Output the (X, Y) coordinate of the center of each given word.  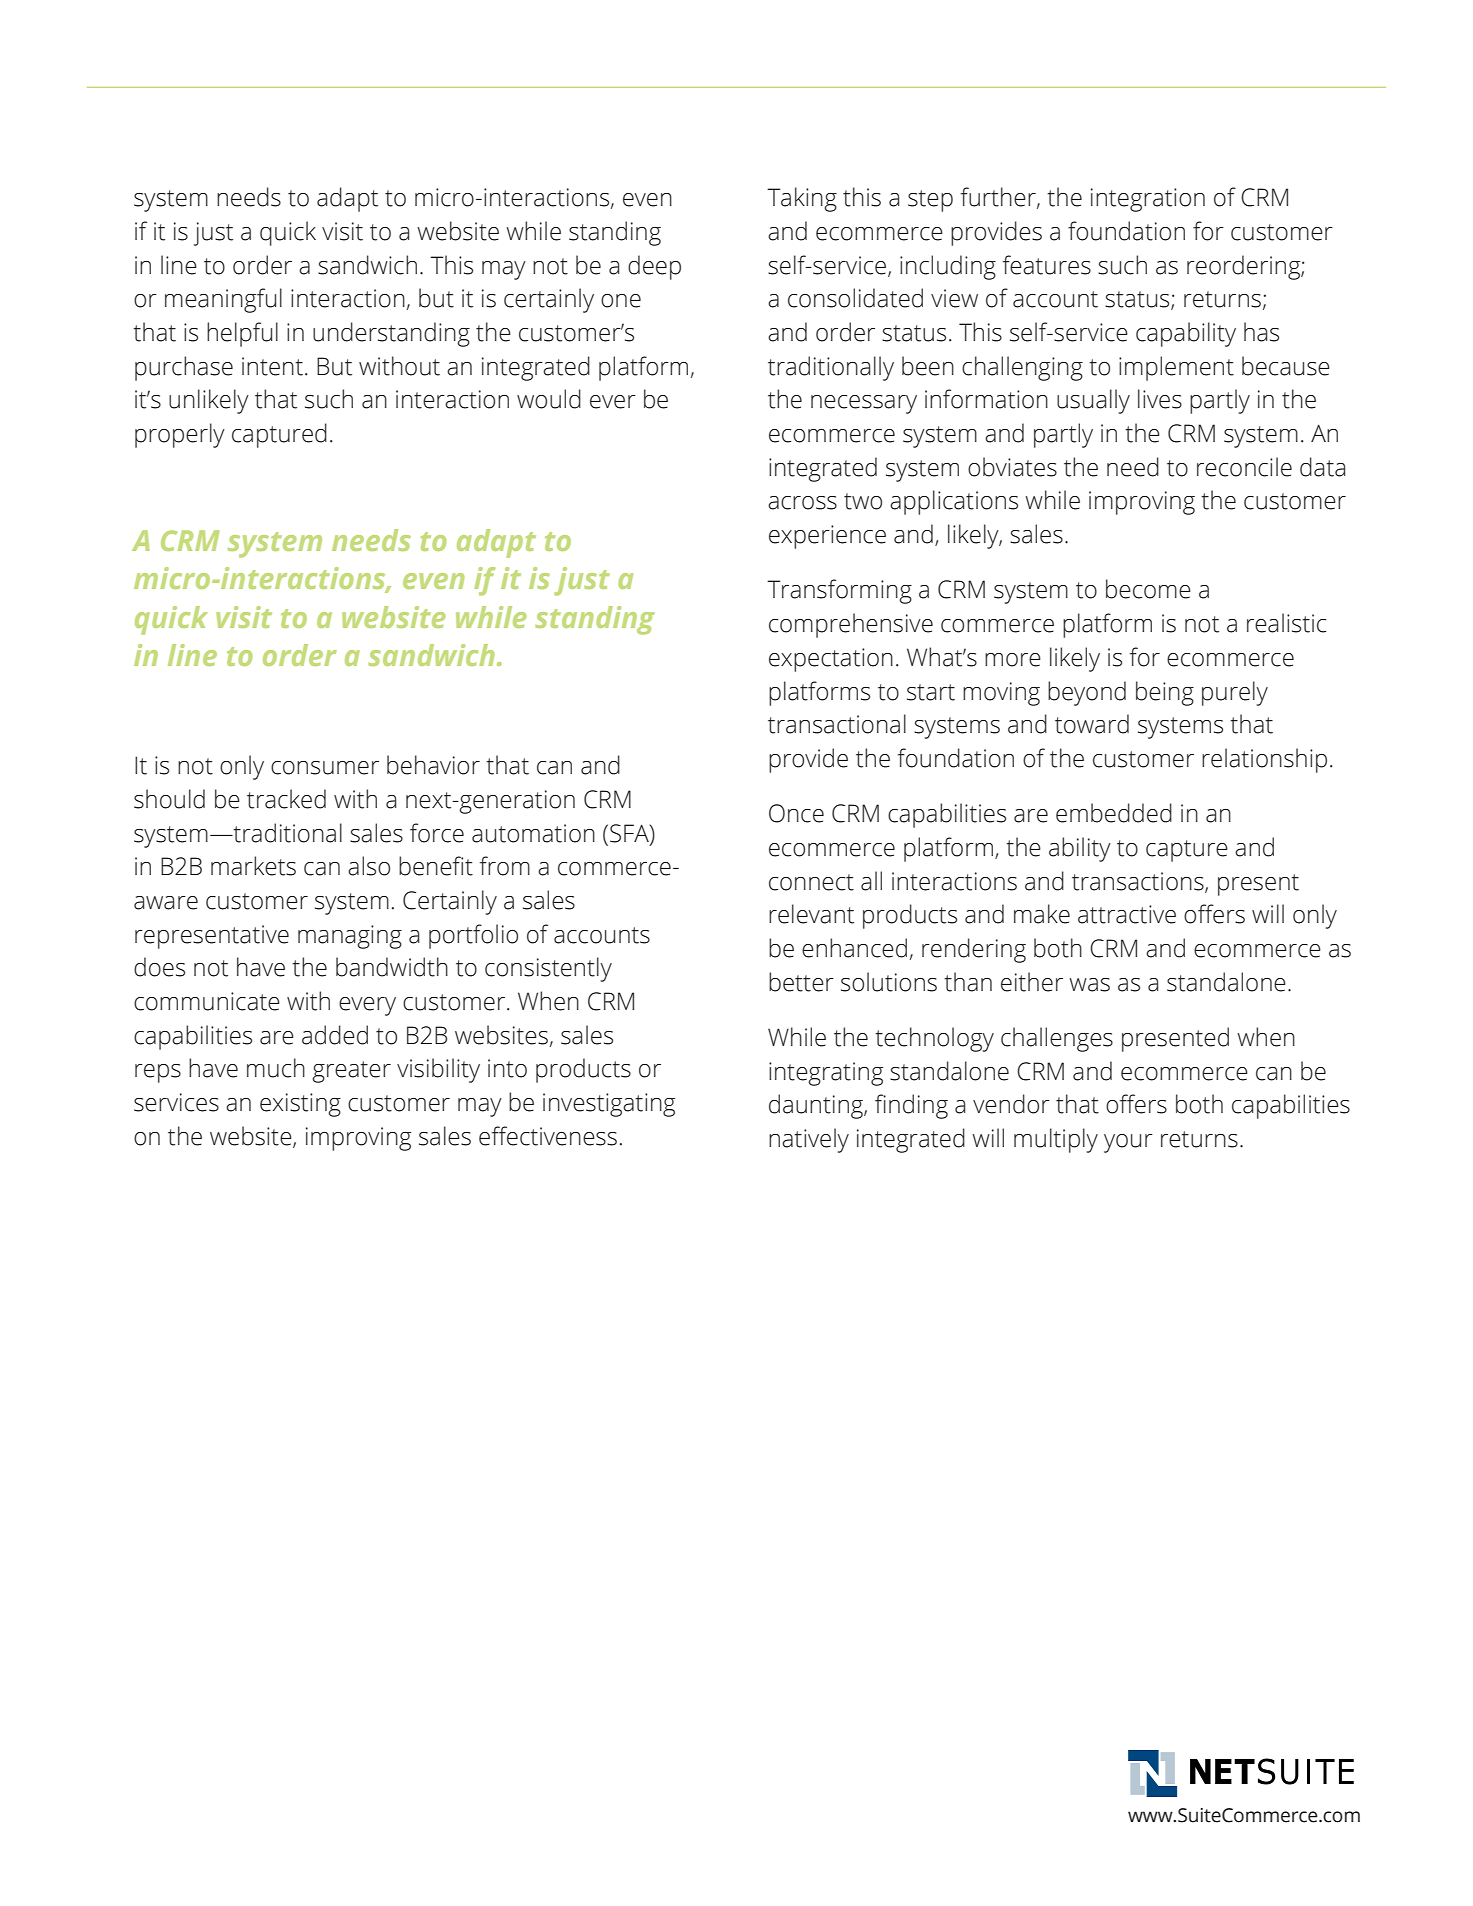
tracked (286, 799)
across (802, 503)
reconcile (1244, 467)
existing (300, 1105)
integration (1148, 200)
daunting (817, 1106)
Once (796, 813)
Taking (802, 199)
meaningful (223, 300)
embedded (1114, 813)
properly (180, 435)
